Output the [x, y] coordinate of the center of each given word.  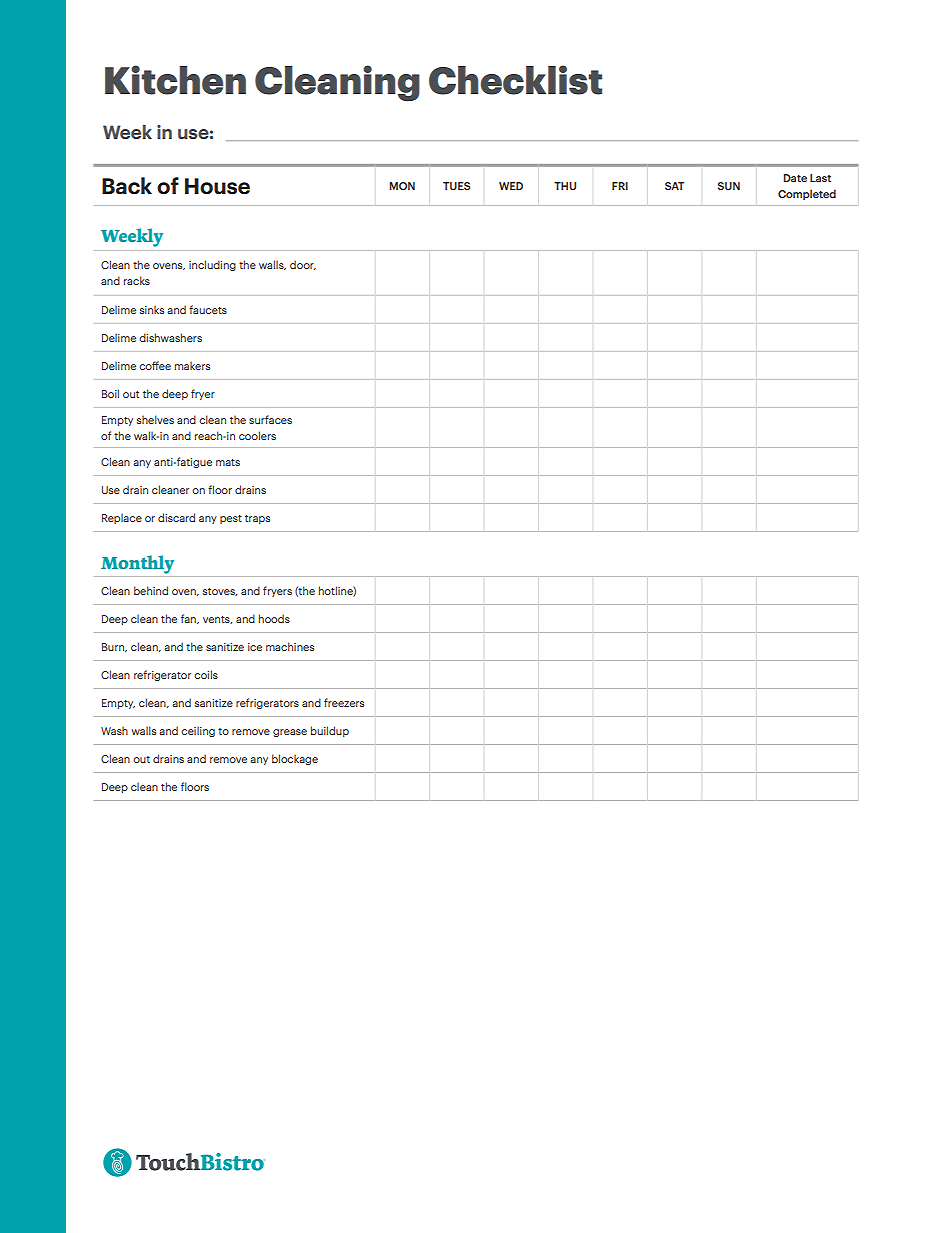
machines [290, 646]
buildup [330, 731]
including [212, 265]
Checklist [515, 80]
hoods [274, 618]
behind [151, 590]
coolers [257, 435]
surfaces [270, 419]
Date [795, 178]
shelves [155, 419]
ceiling [198, 731]
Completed [807, 194]
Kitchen [175, 80]
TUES [456, 186]
